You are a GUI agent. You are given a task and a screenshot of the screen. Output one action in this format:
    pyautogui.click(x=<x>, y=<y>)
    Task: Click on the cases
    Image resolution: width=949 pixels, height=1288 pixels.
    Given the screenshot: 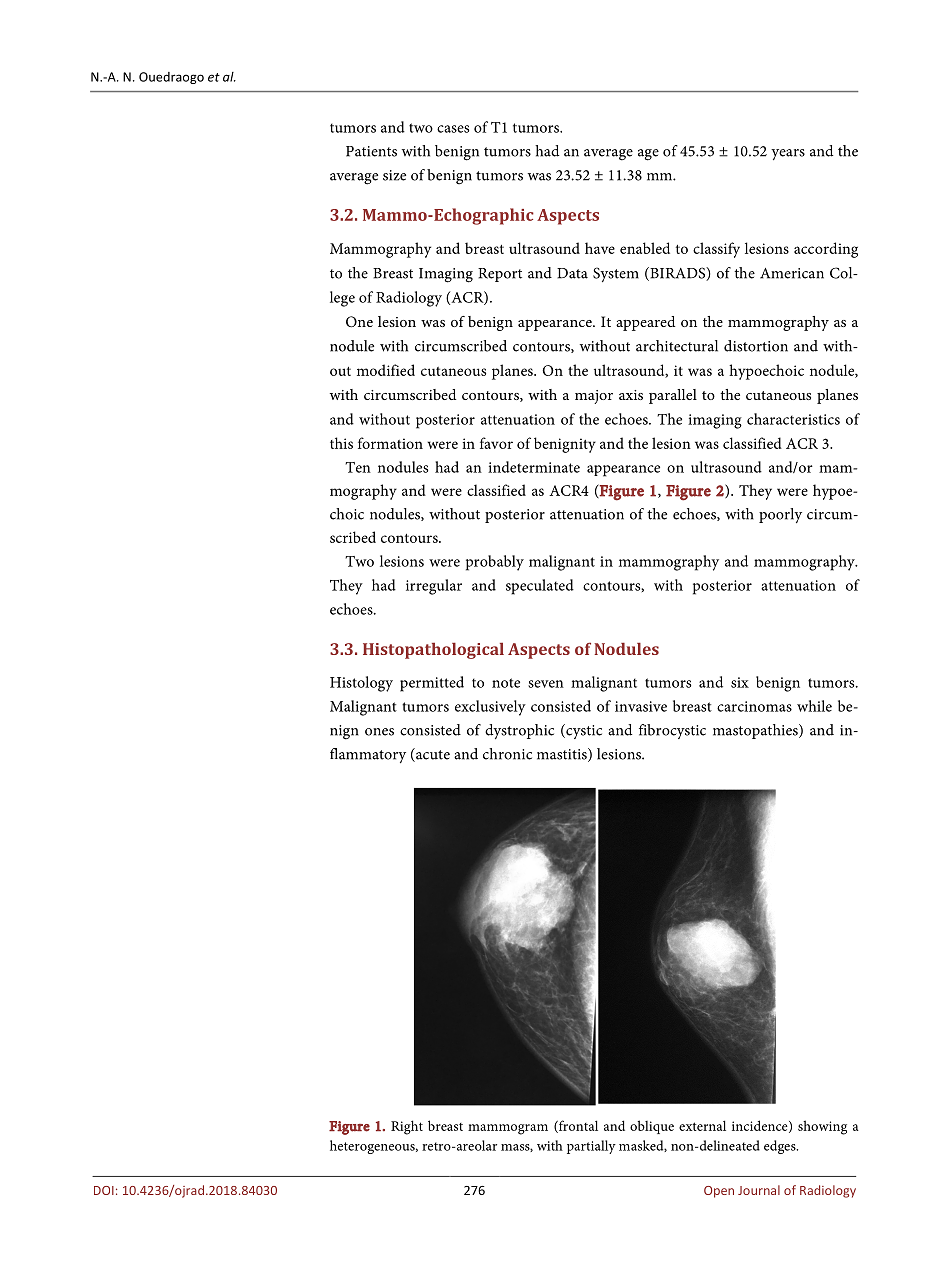 What is the action you would take?
    pyautogui.click(x=453, y=129)
